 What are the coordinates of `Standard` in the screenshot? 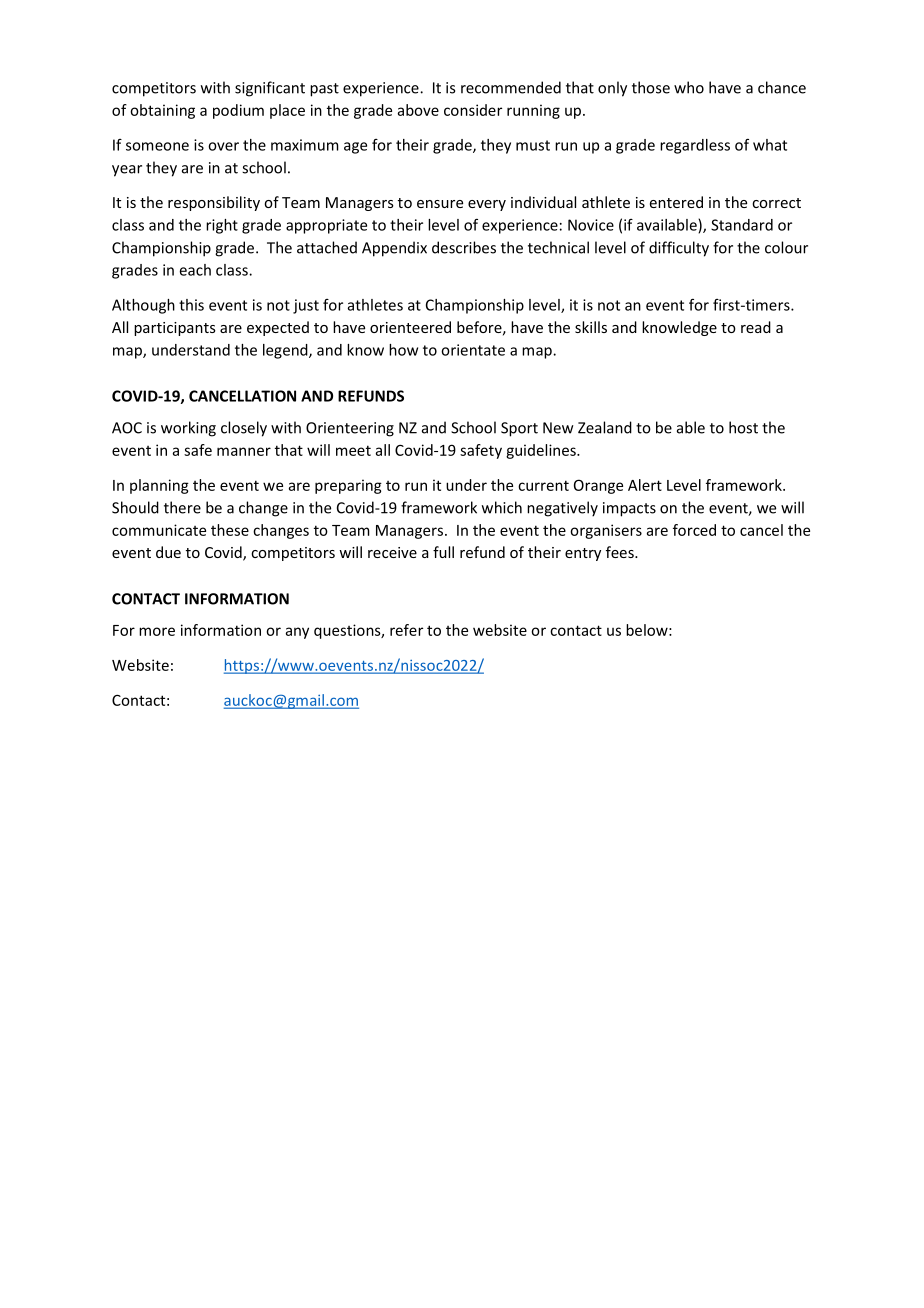 It's located at (742, 225).
